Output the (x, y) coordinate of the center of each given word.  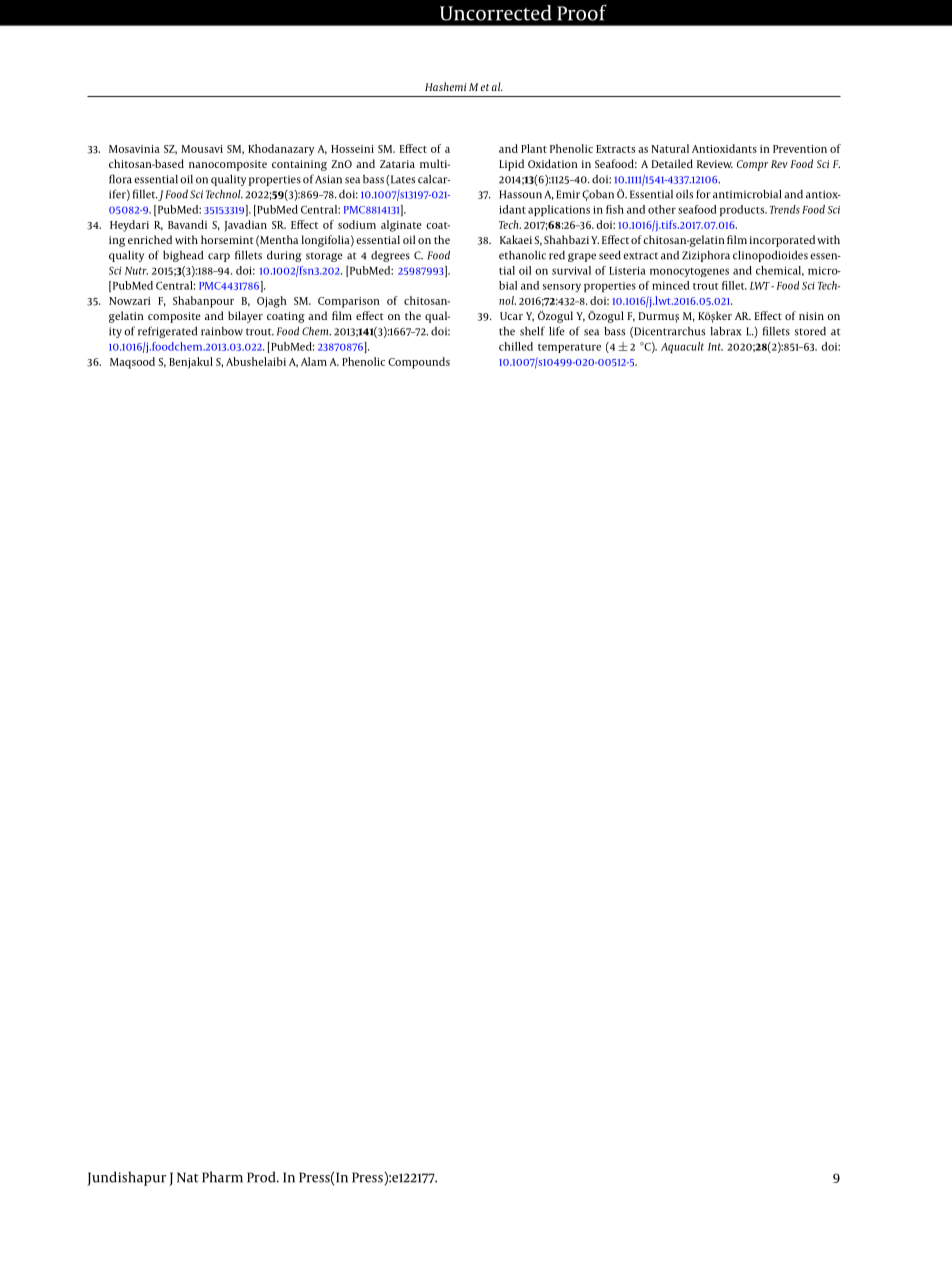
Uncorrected (496, 13)
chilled (516, 346)
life (557, 331)
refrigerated (167, 332)
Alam (314, 361)
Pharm (222, 1177)
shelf (532, 331)
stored (810, 331)
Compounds (419, 363)
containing (299, 165)
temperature (569, 348)
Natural (670, 148)
